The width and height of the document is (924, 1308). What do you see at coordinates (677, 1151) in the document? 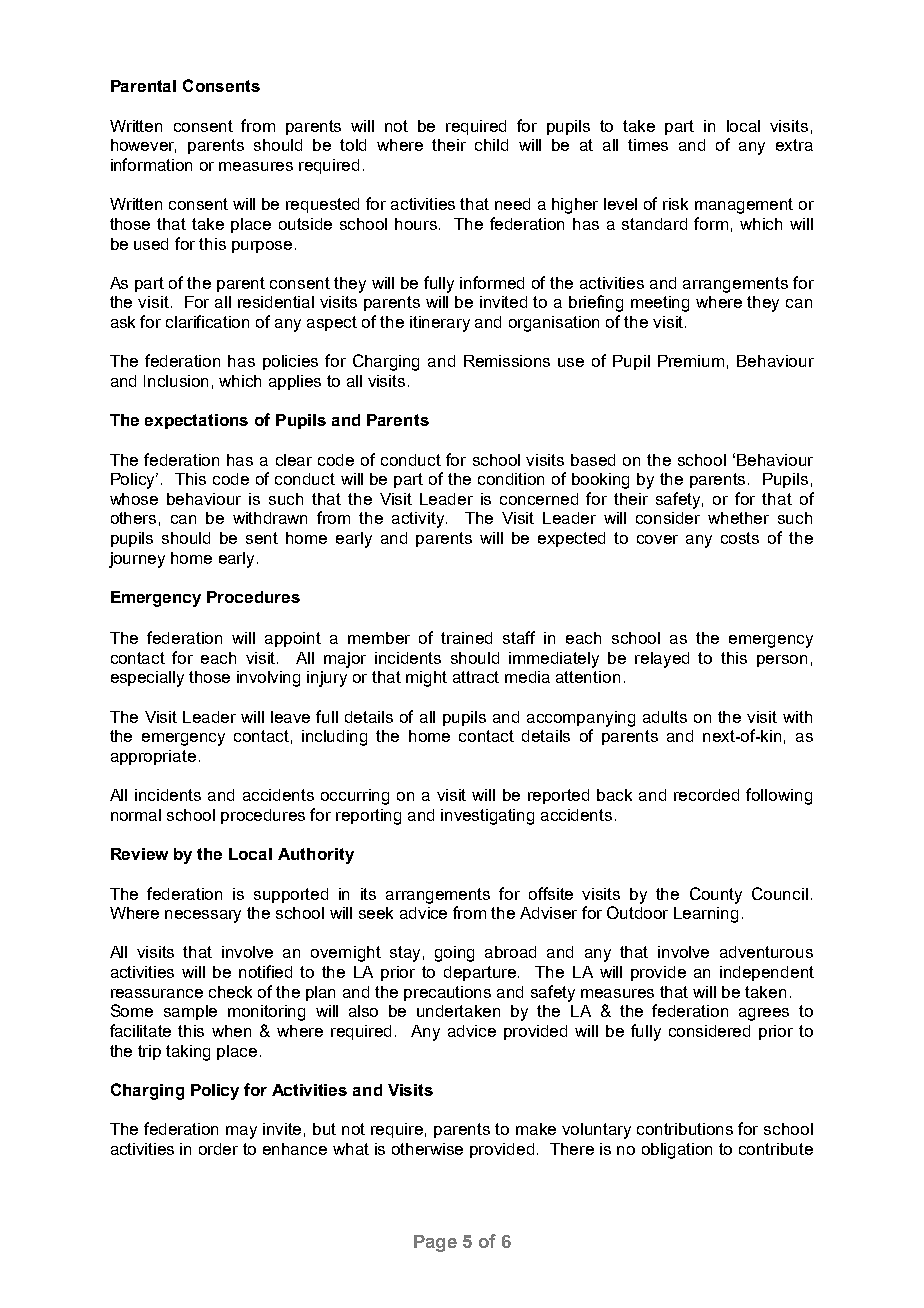
I see `obligation` at bounding box center [677, 1151].
